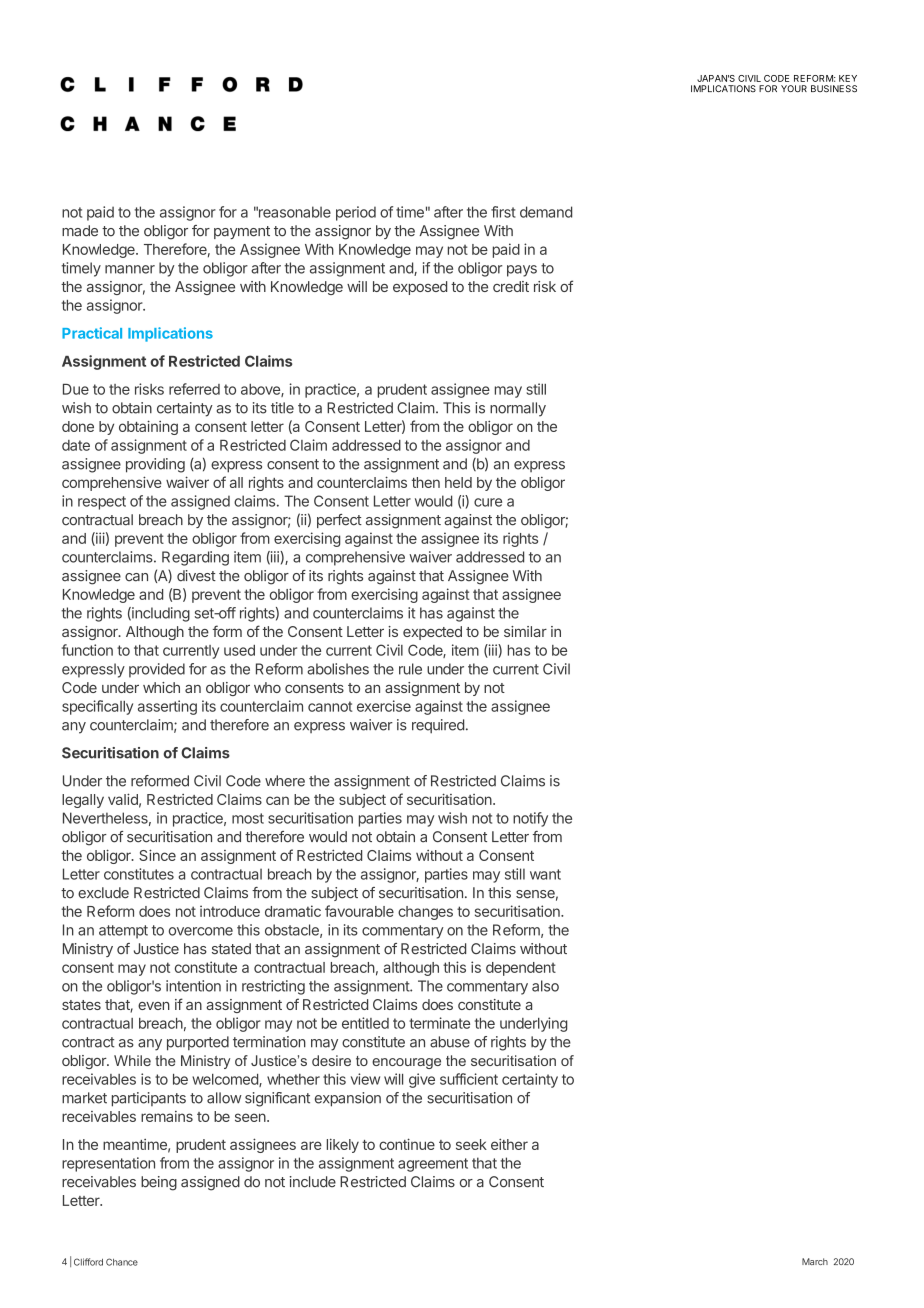  Describe the element at coordinates (511, 286) in the document. I see `credit` at that location.
